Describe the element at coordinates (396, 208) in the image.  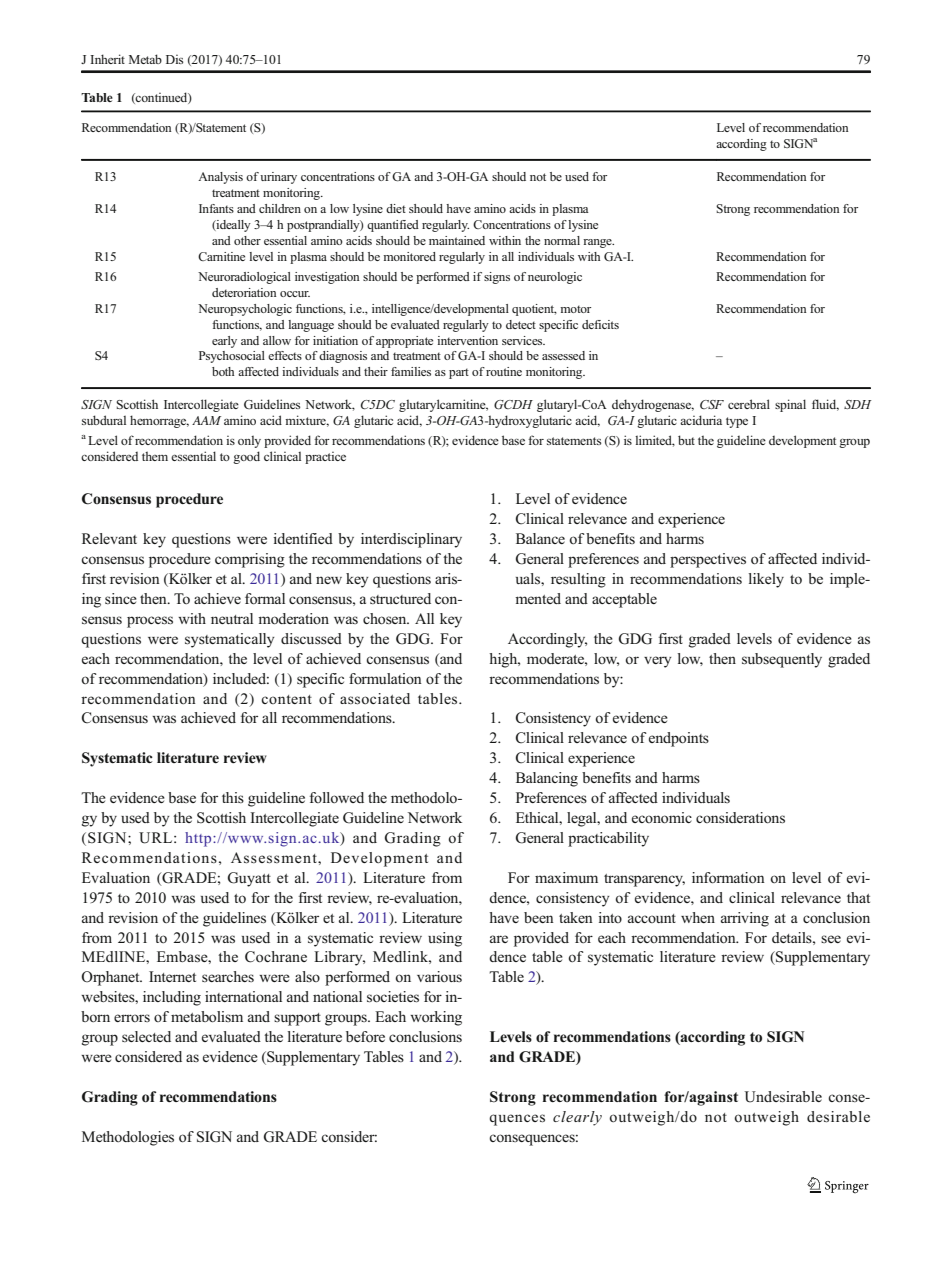
I see `diet` at that location.
